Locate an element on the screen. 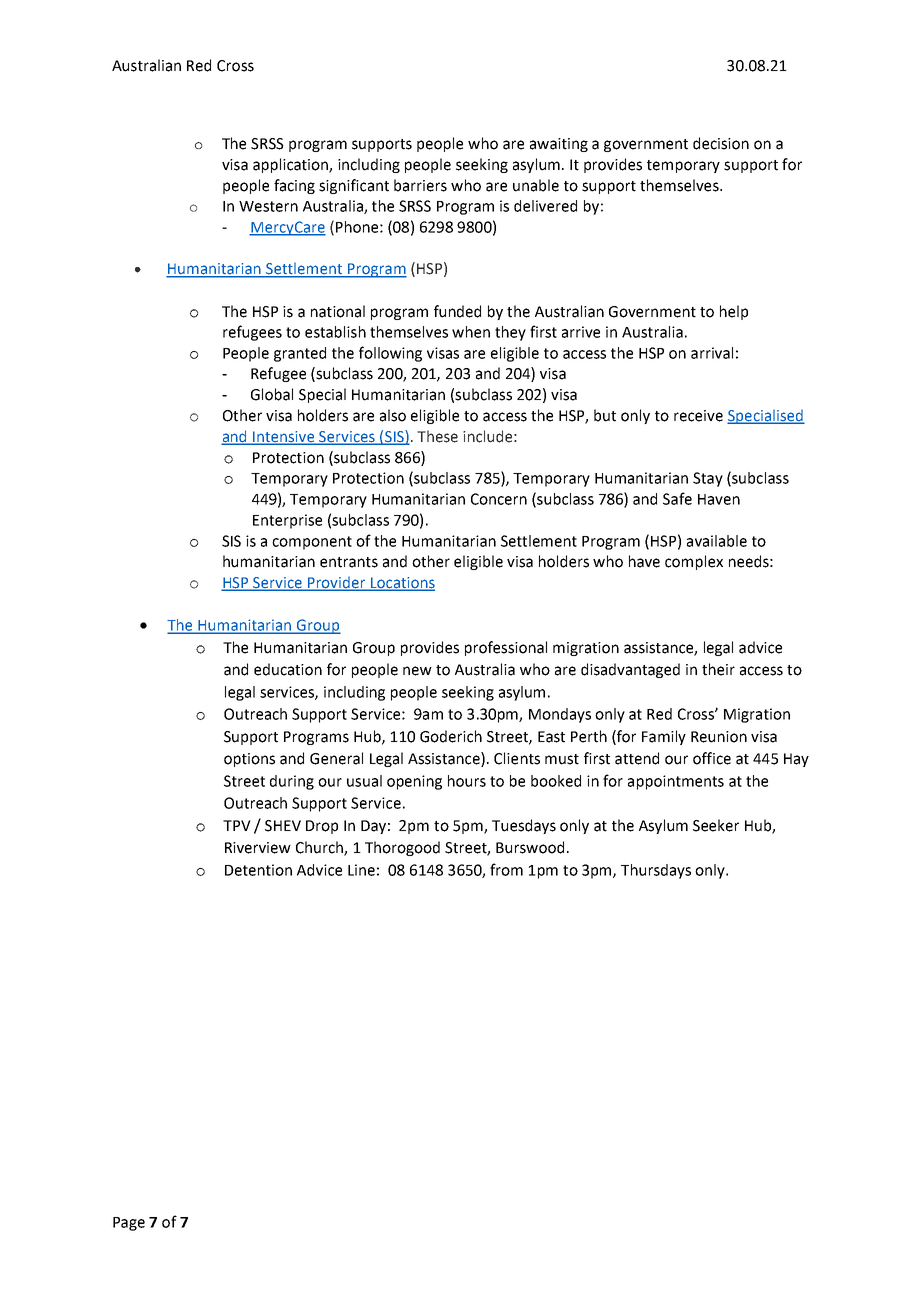  from is located at coordinates (506, 869).
